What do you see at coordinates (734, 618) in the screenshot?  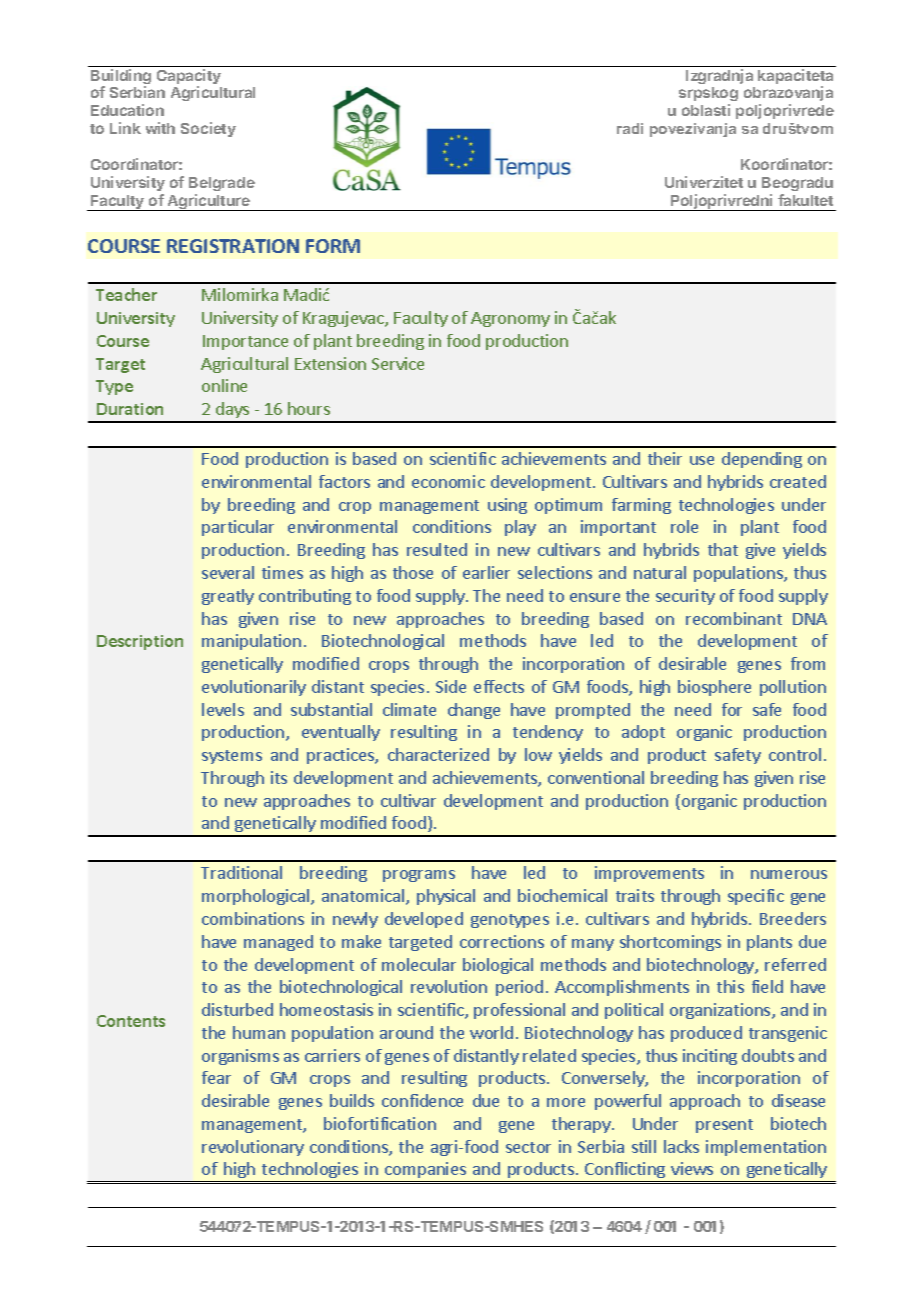 I see `recombinant` at bounding box center [734, 618].
